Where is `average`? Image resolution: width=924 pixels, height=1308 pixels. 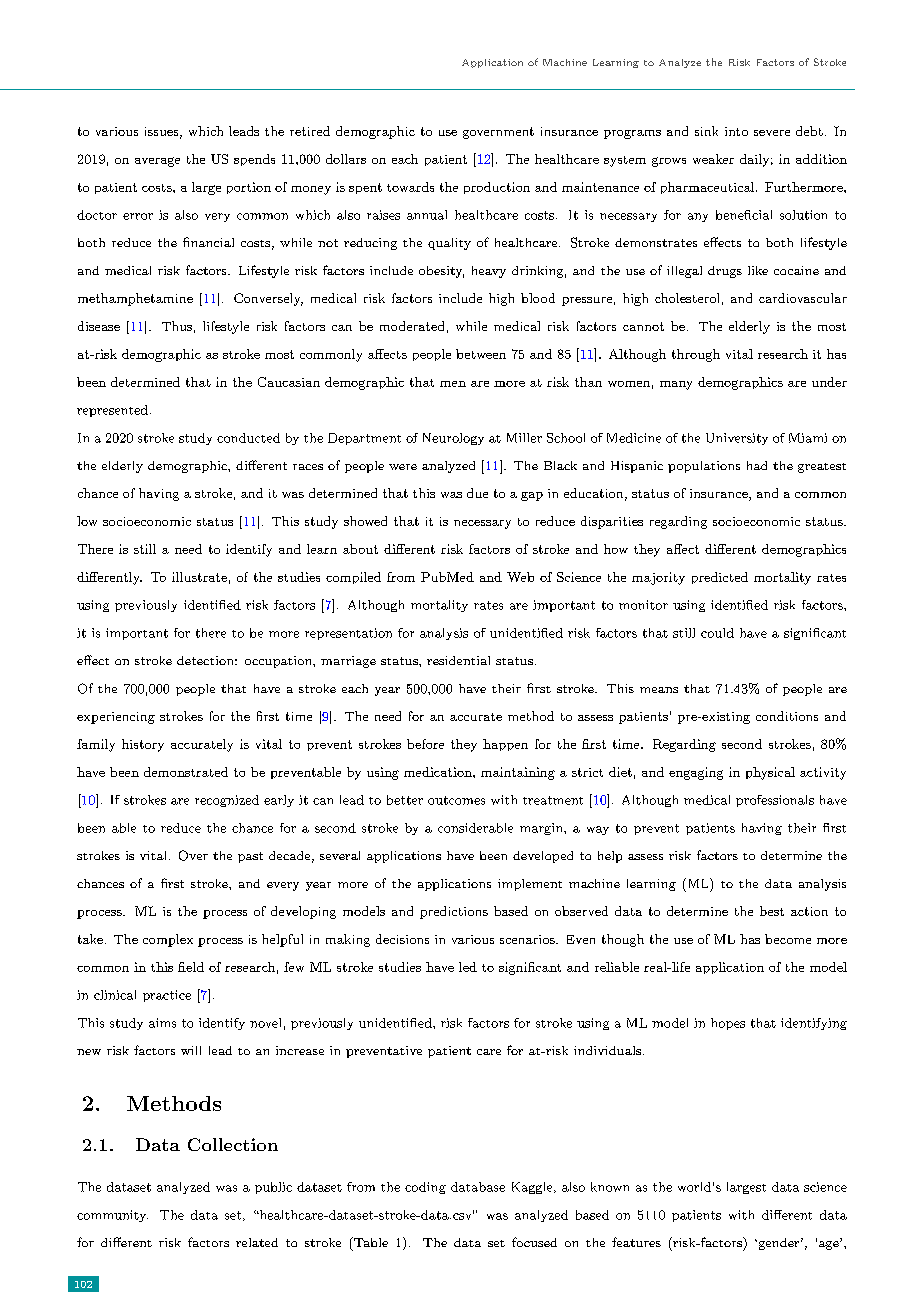 average is located at coordinates (157, 162).
